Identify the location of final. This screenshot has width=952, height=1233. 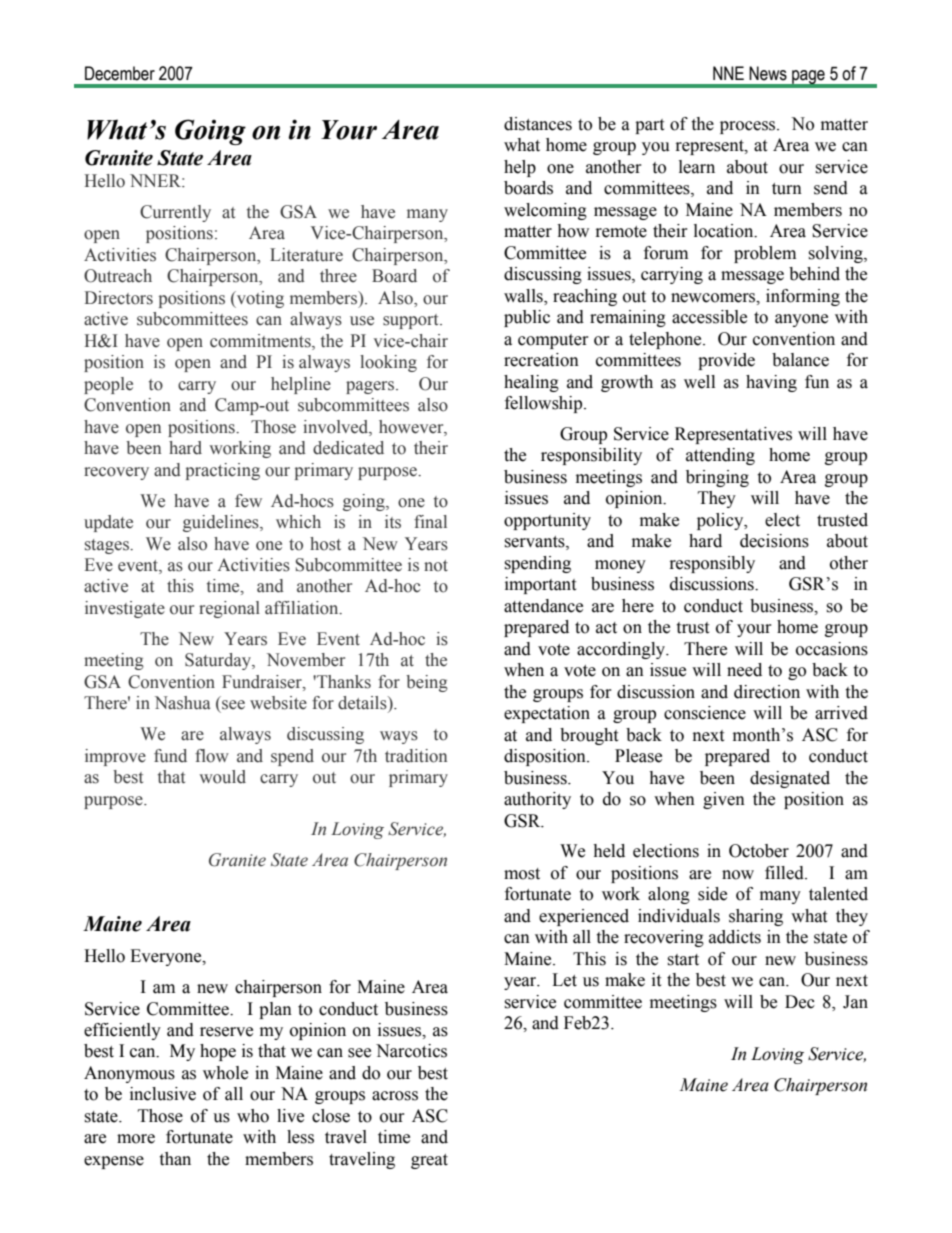
(430, 521).
